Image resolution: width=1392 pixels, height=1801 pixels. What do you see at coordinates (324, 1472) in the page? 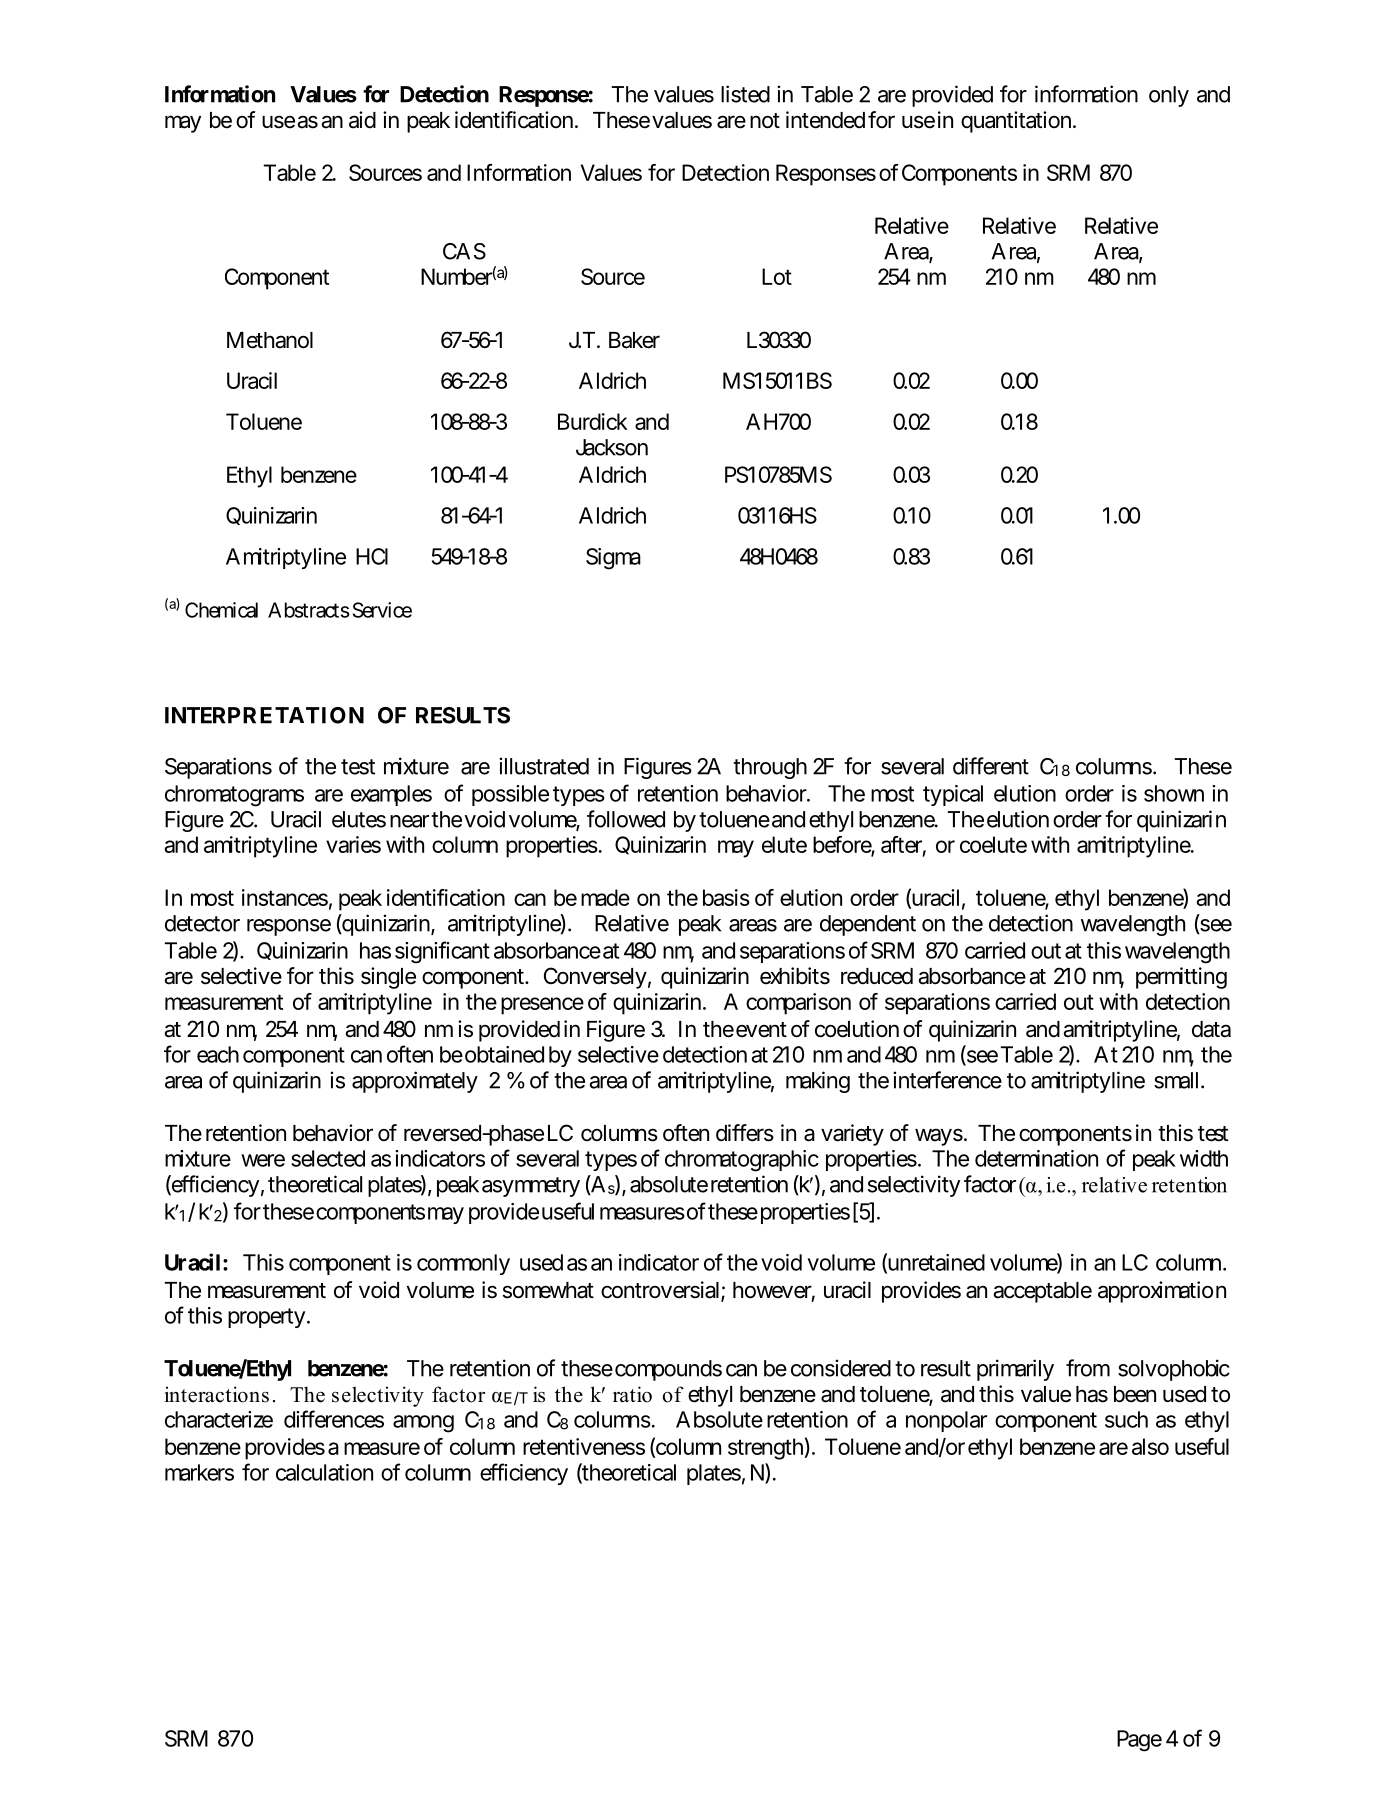
I see `calculation` at bounding box center [324, 1472].
